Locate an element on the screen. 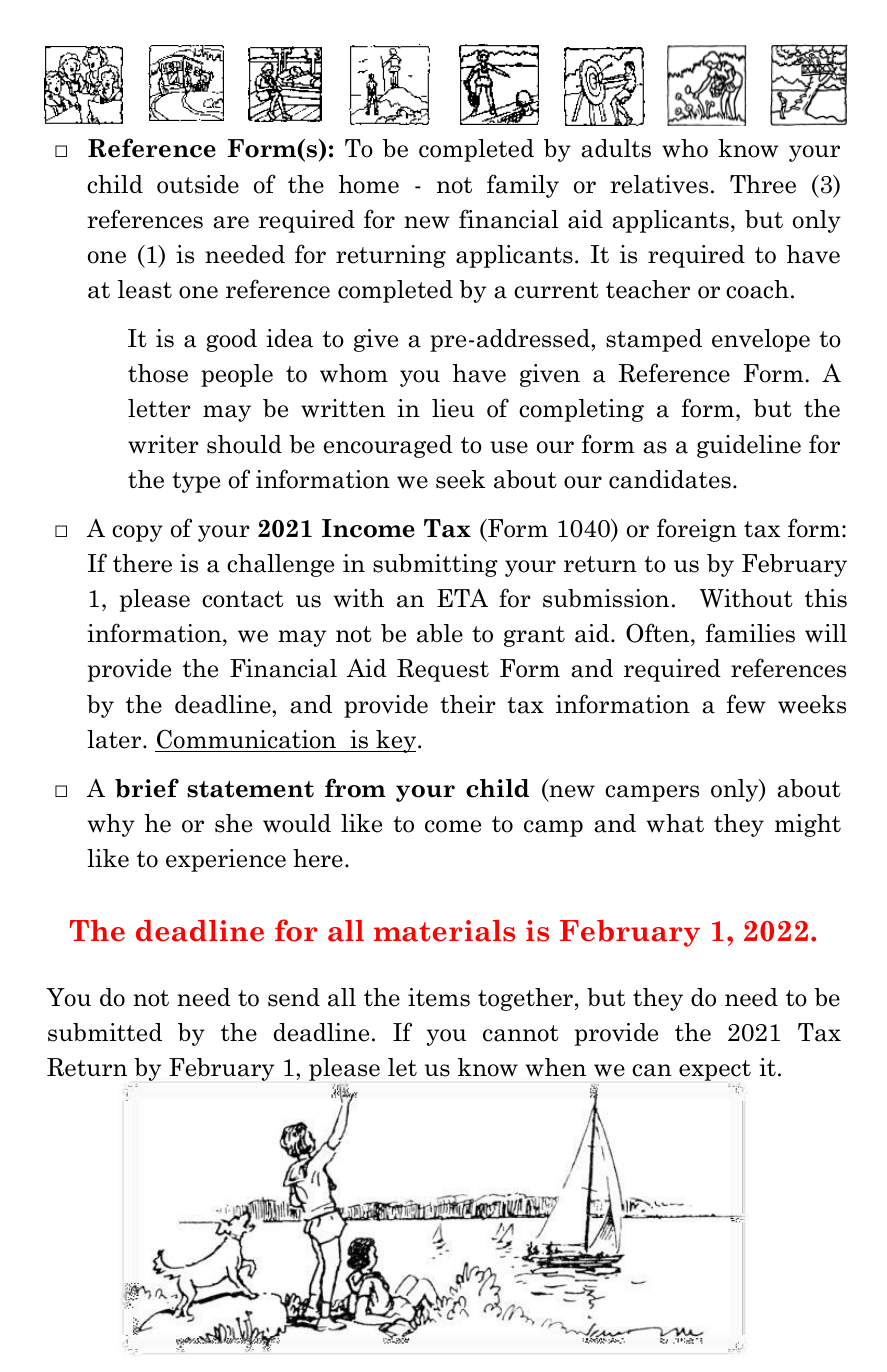  key is located at coordinates (396, 741).
